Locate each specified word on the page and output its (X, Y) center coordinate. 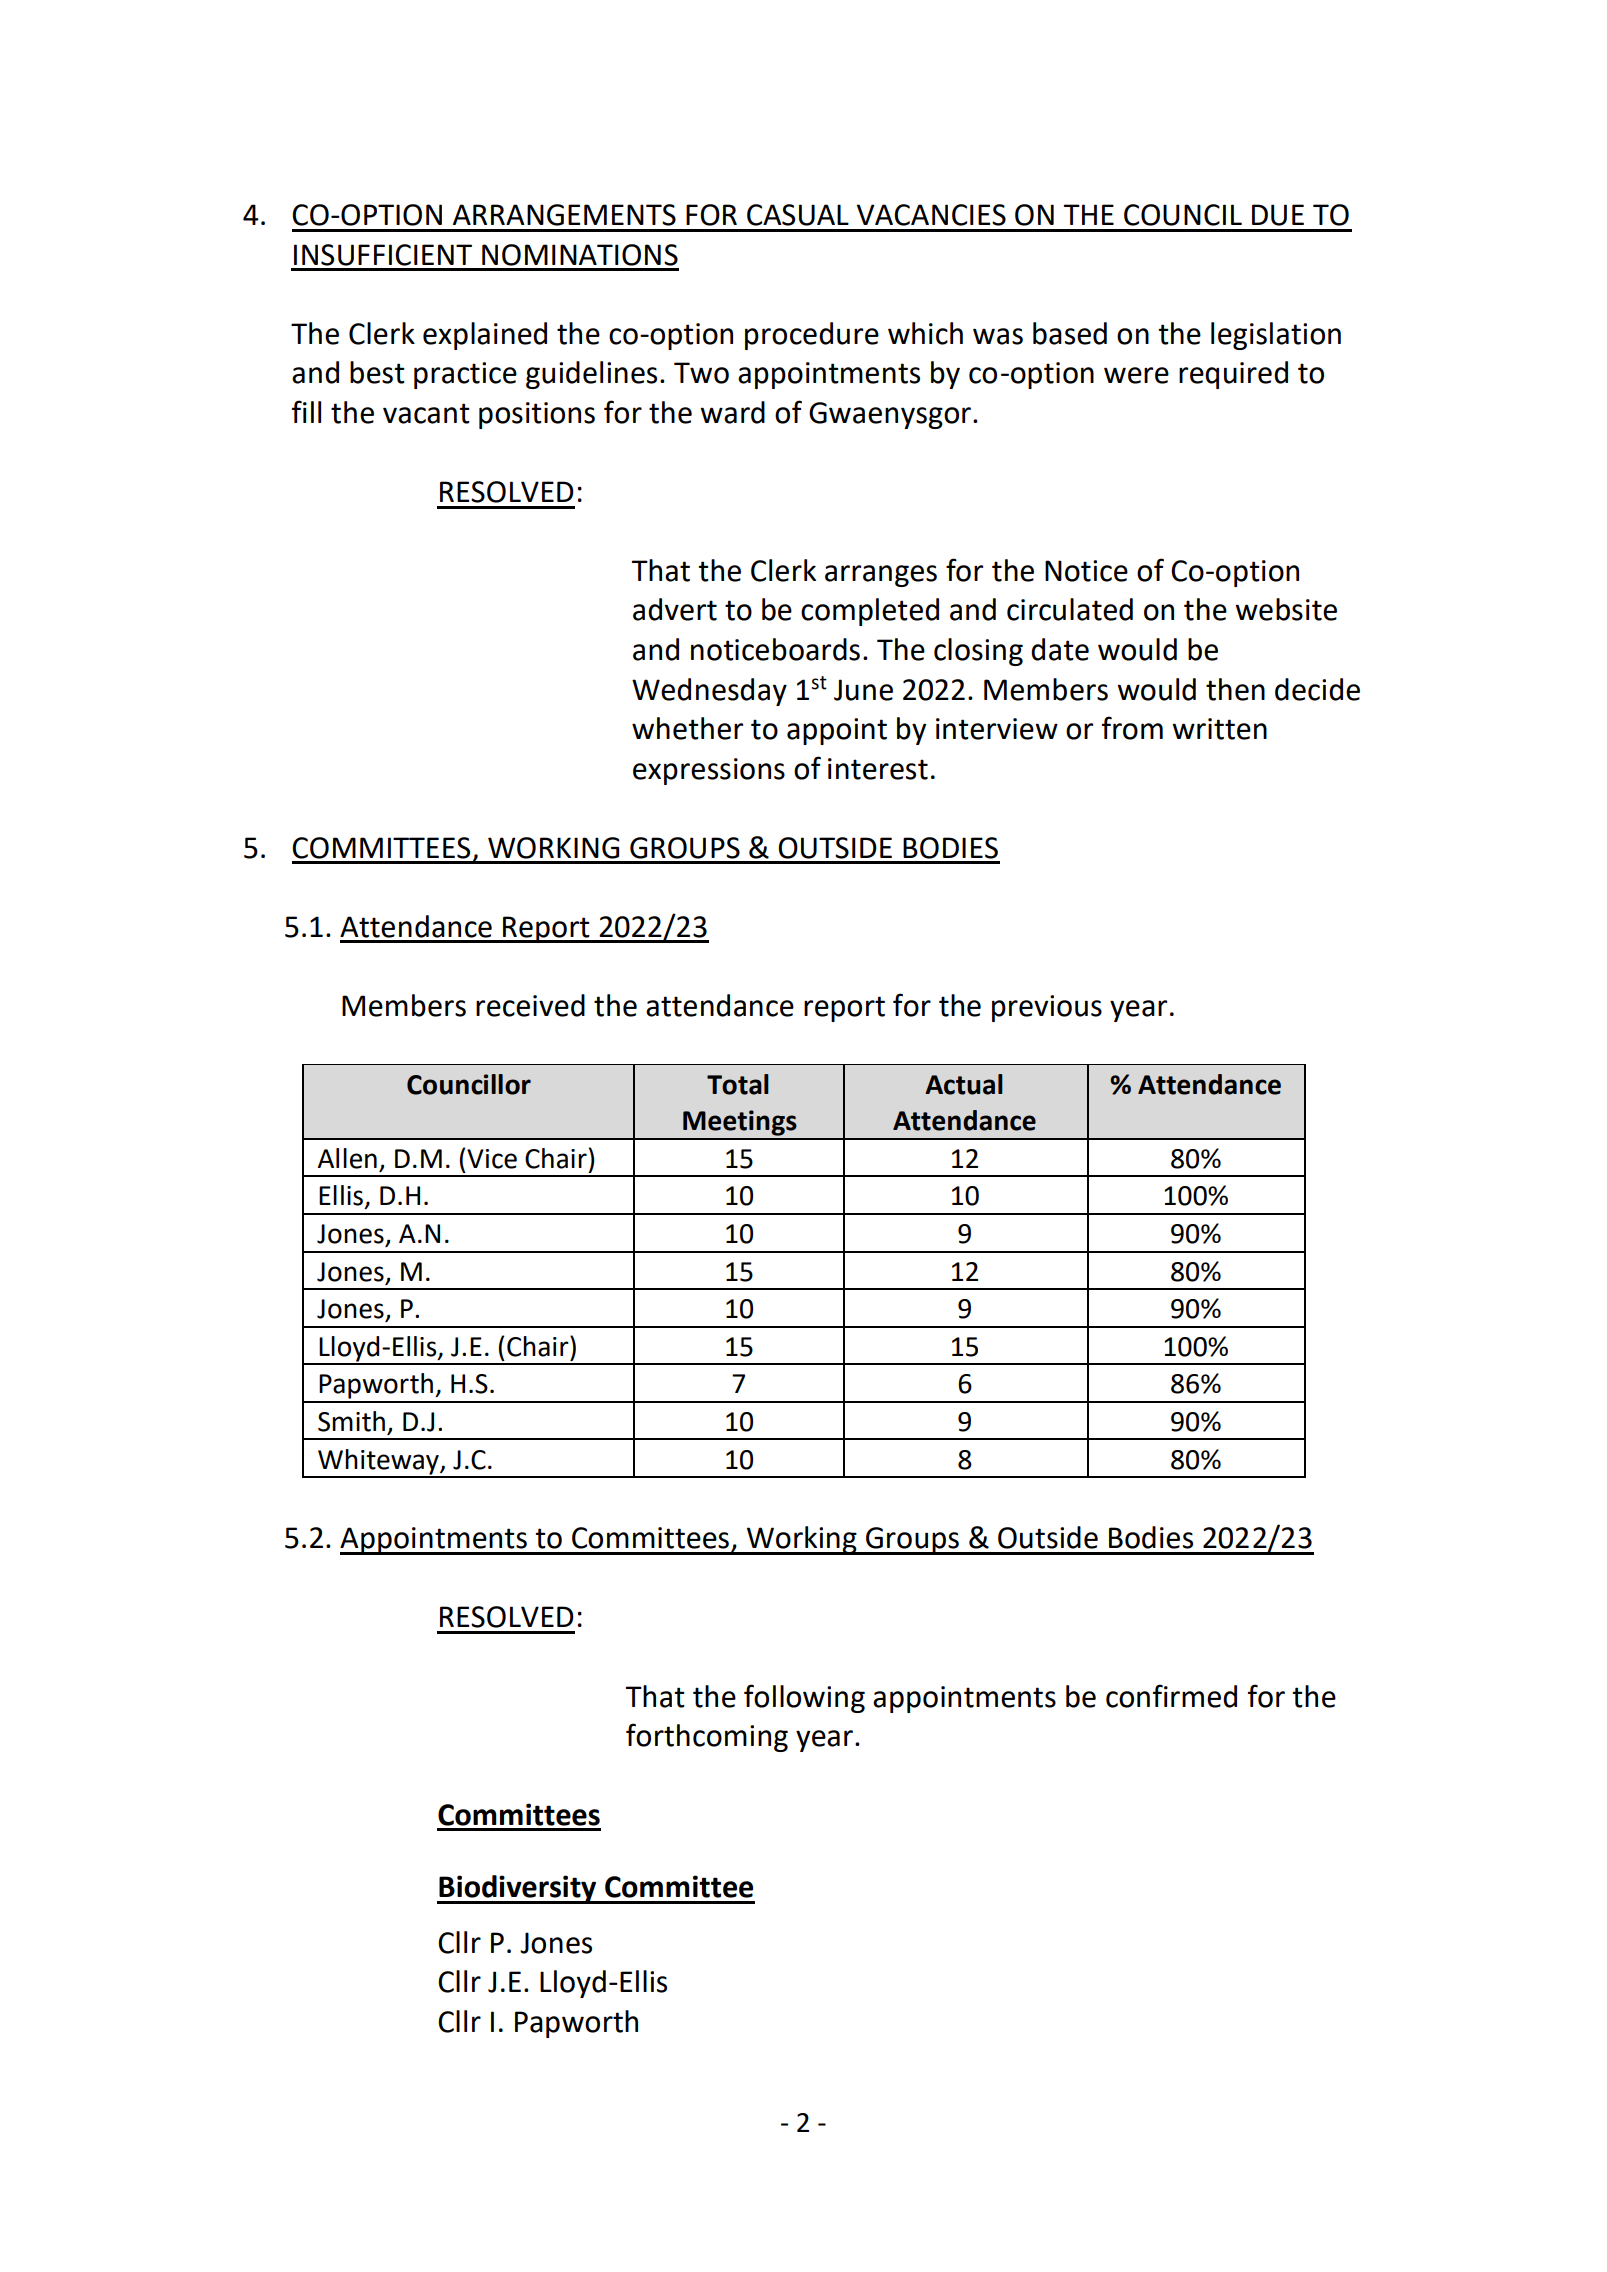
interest (878, 769)
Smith (351, 1421)
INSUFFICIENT (383, 255)
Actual (964, 1084)
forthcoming (707, 1737)
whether (687, 728)
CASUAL (798, 215)
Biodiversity (518, 1889)
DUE (1278, 215)
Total (738, 1084)
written (1219, 729)
